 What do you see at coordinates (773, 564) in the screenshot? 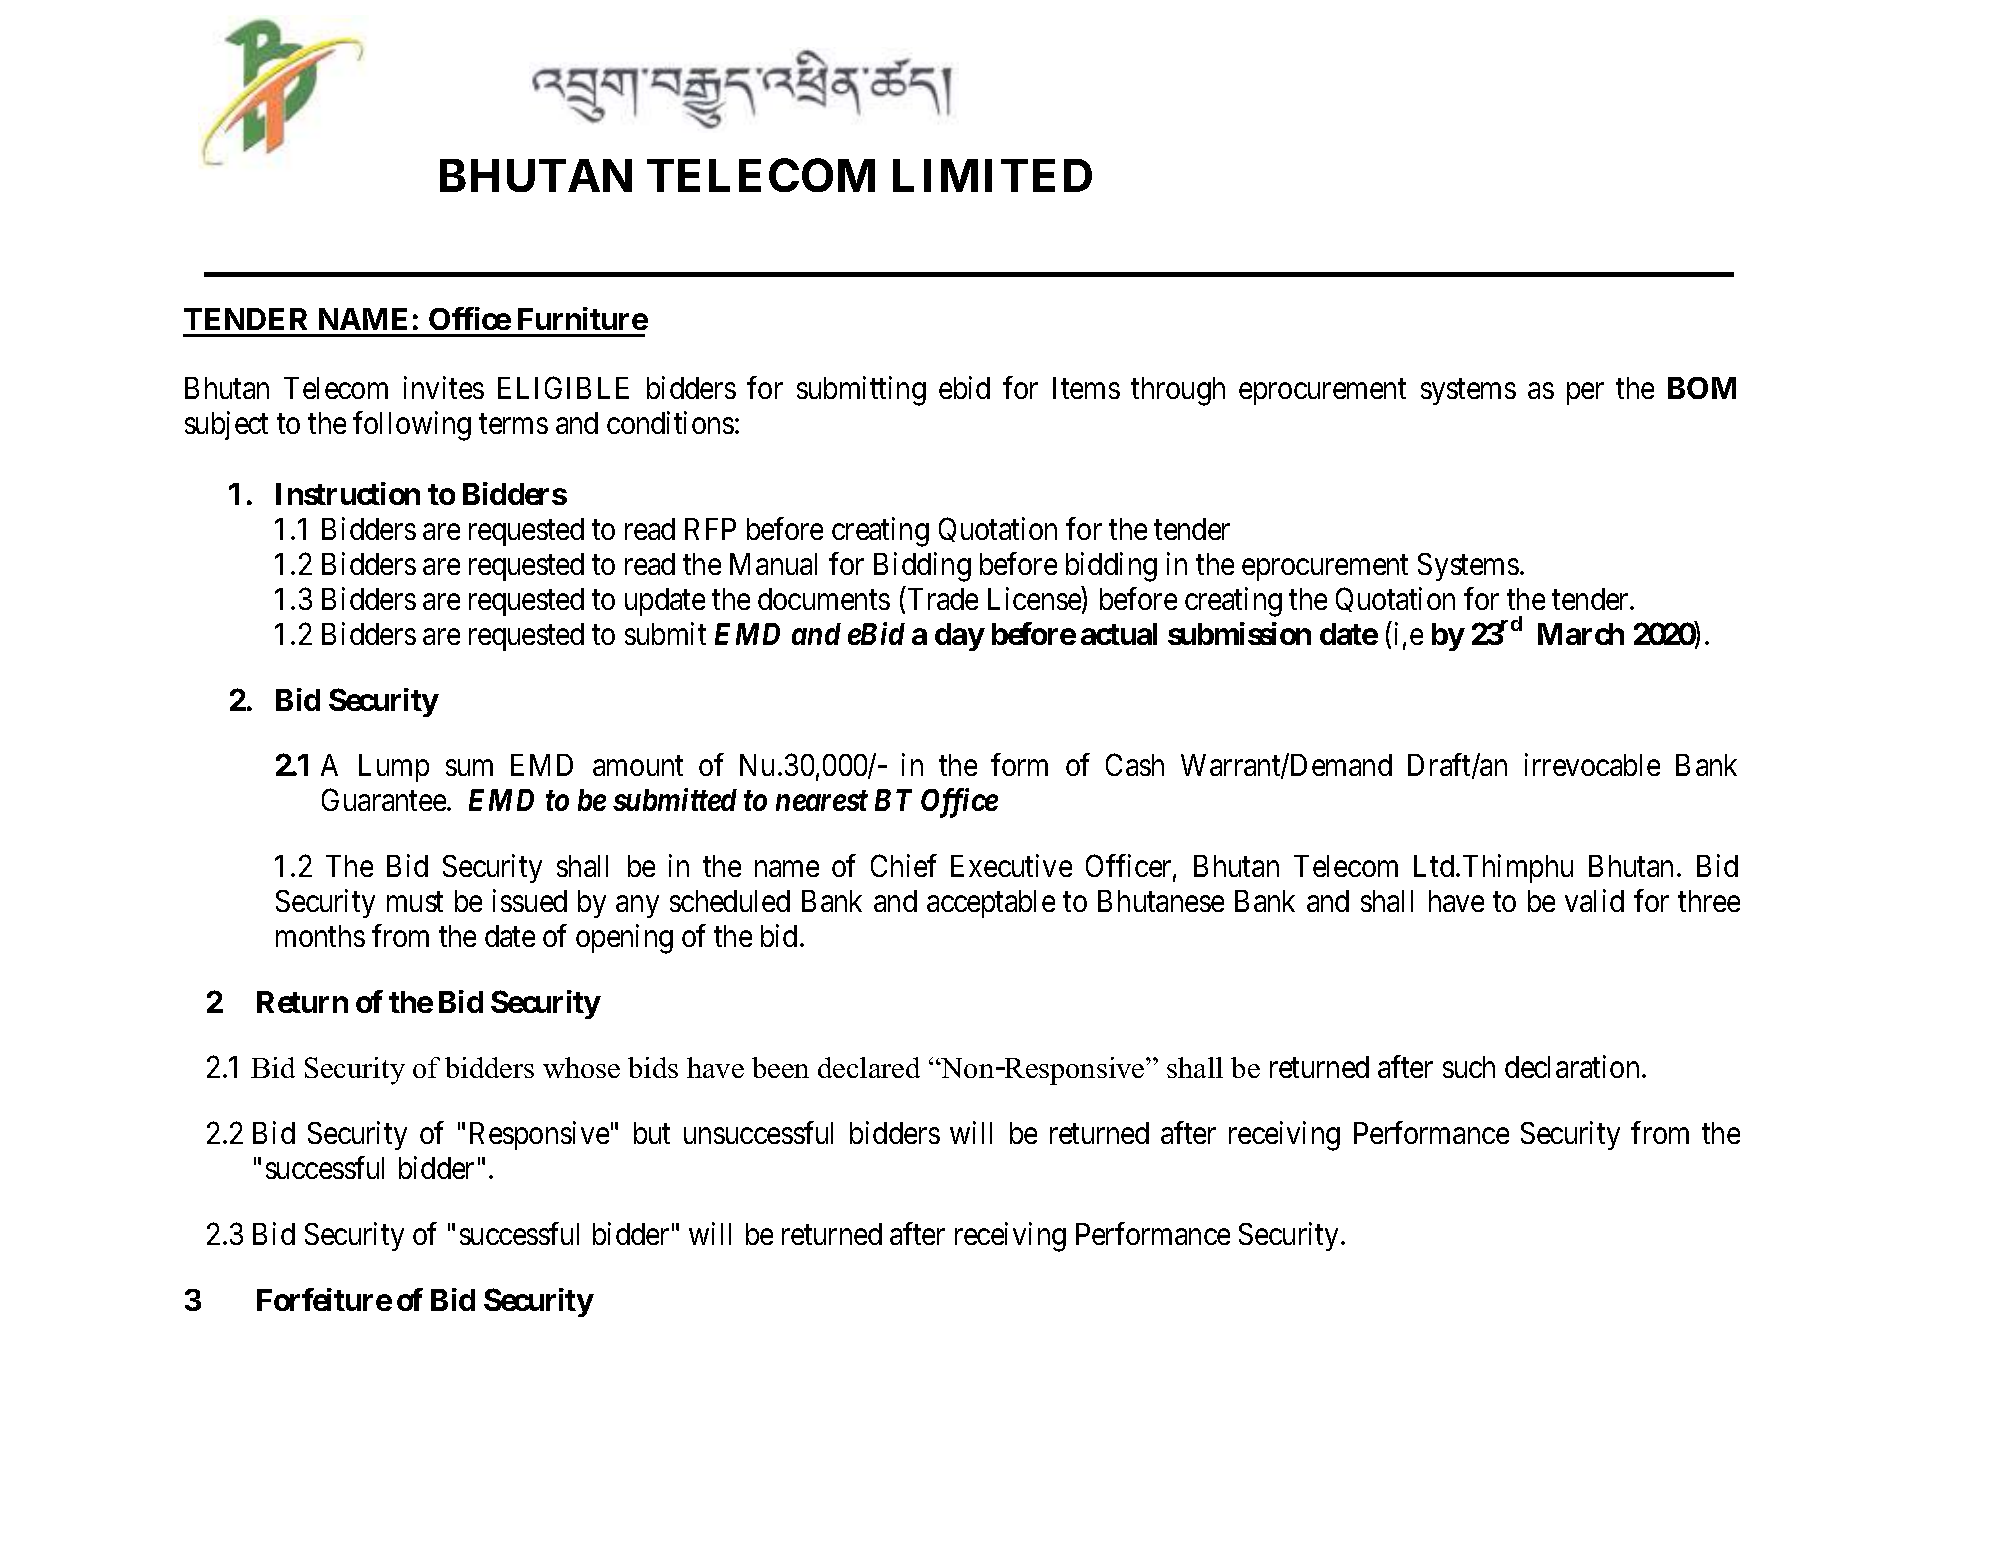
I see `Manual` at bounding box center [773, 564].
